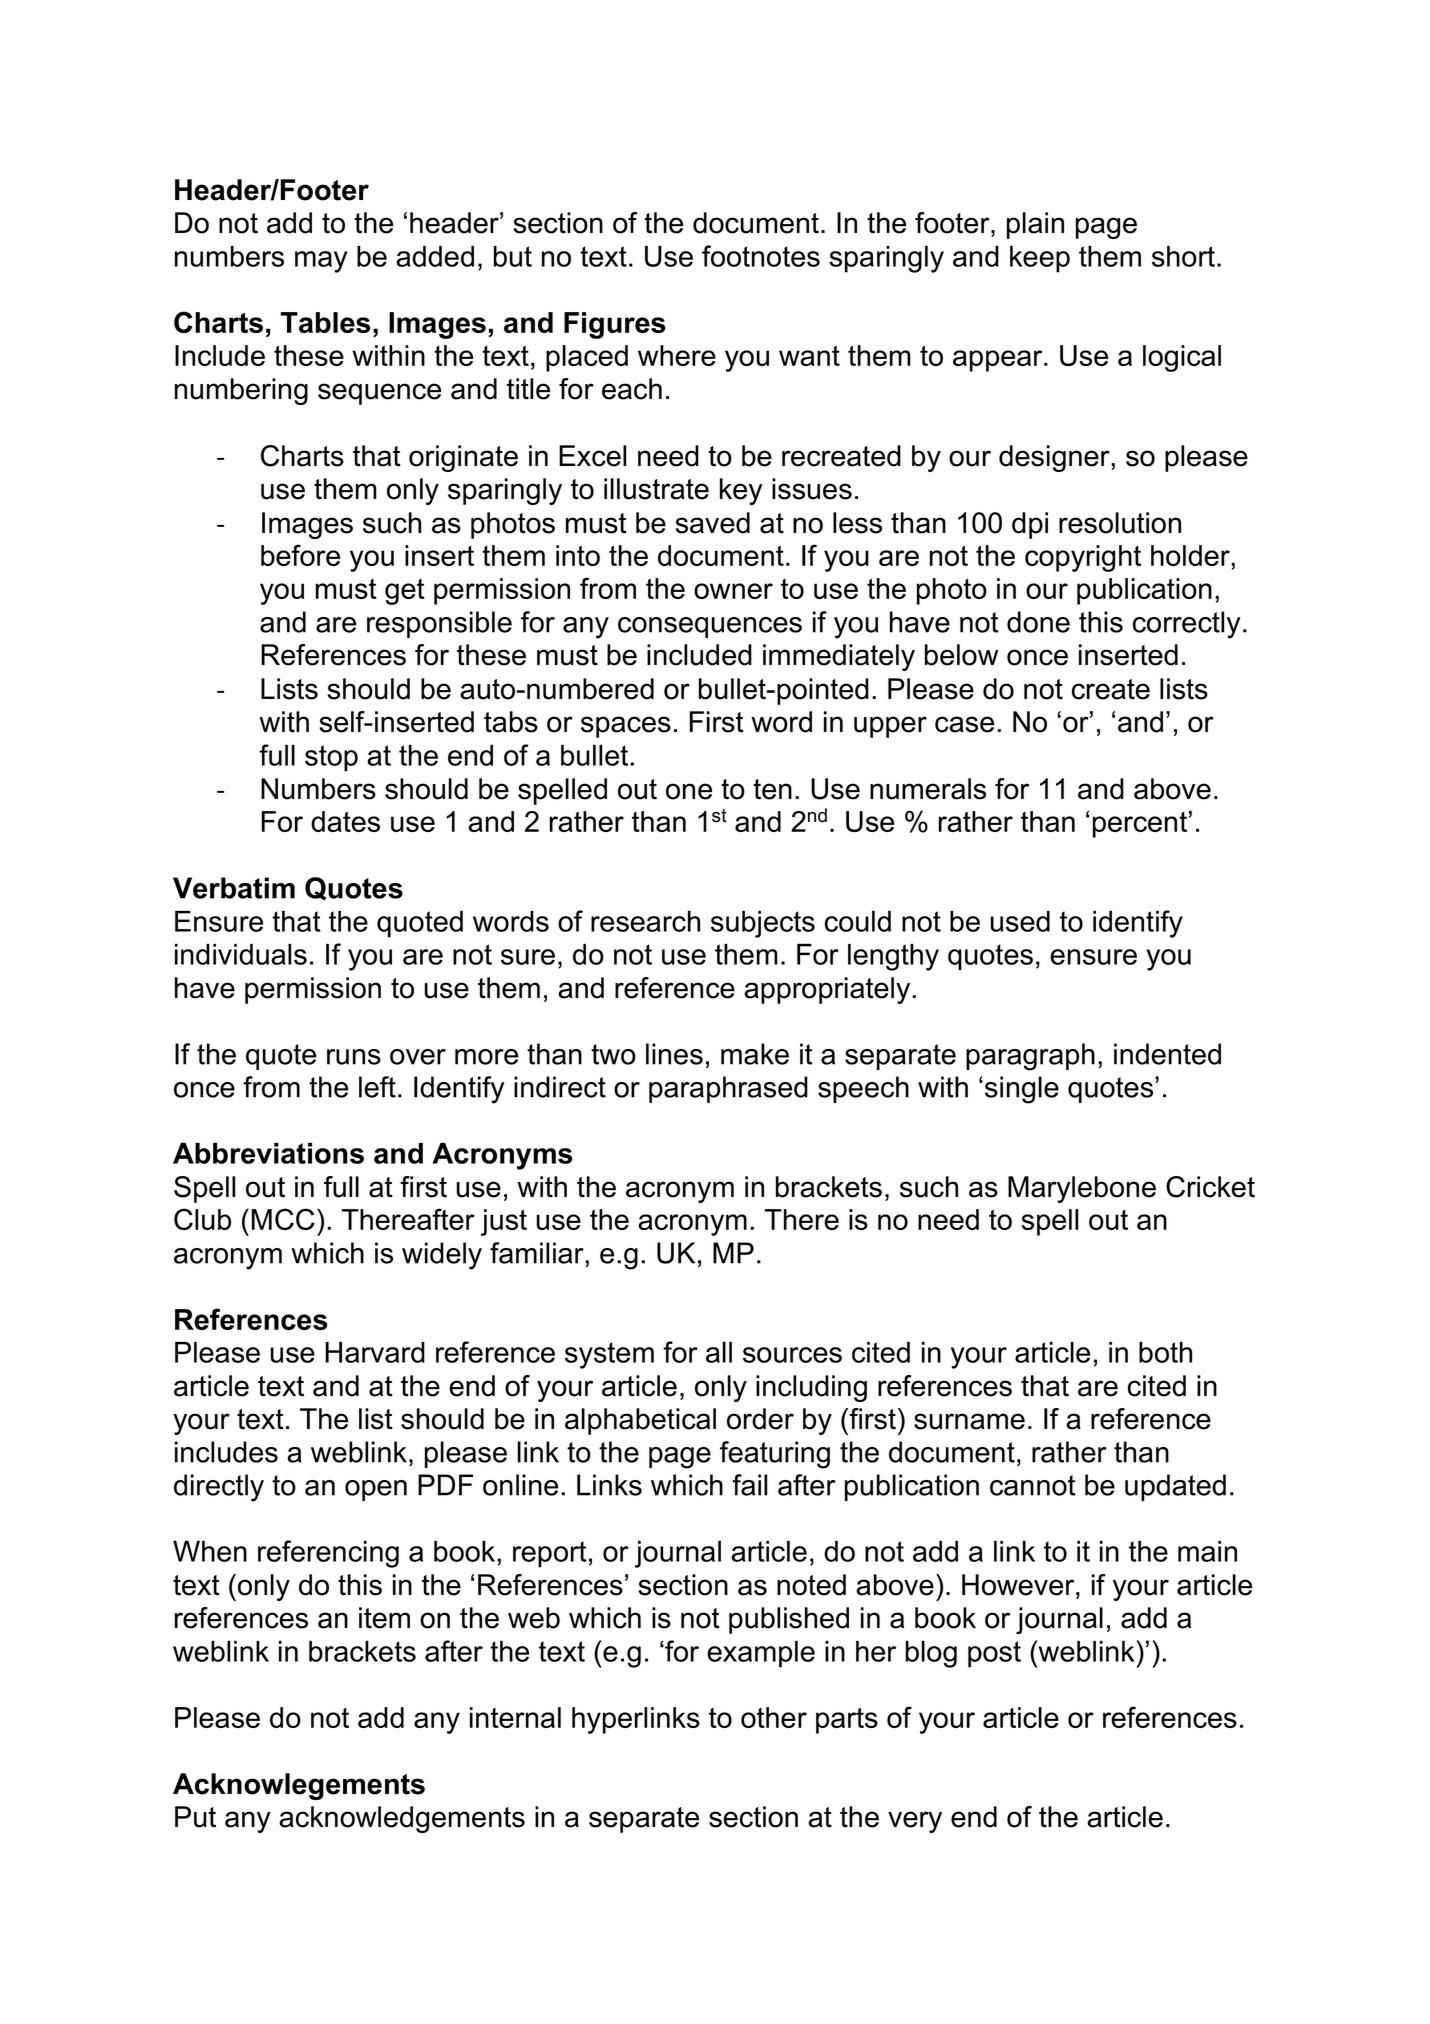 This screenshot has height=2024, width=1430. I want to click on may, so click(321, 262).
